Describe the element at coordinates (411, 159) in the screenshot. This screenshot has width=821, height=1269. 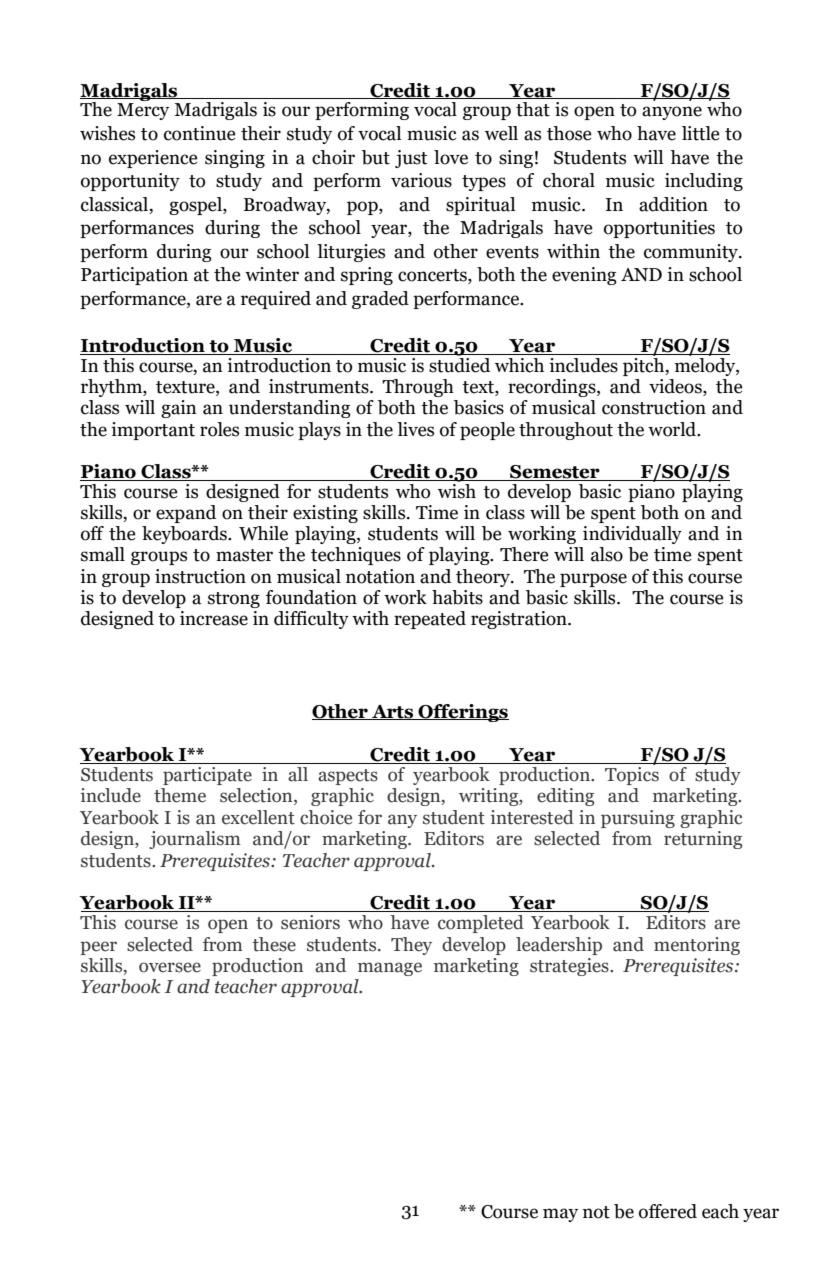
I see `just` at that location.
